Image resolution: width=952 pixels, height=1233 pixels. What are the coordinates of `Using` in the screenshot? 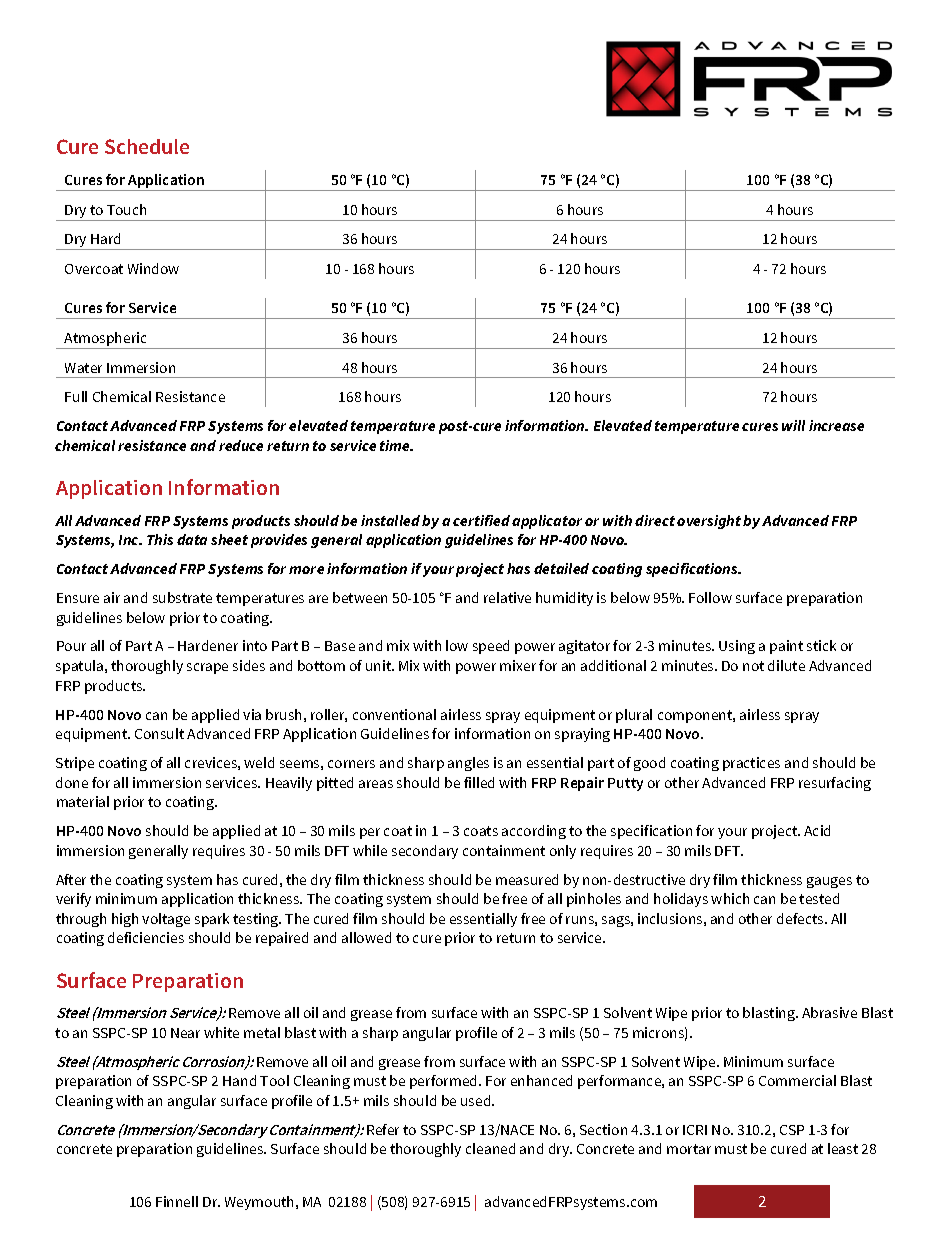 It's located at (737, 647).
